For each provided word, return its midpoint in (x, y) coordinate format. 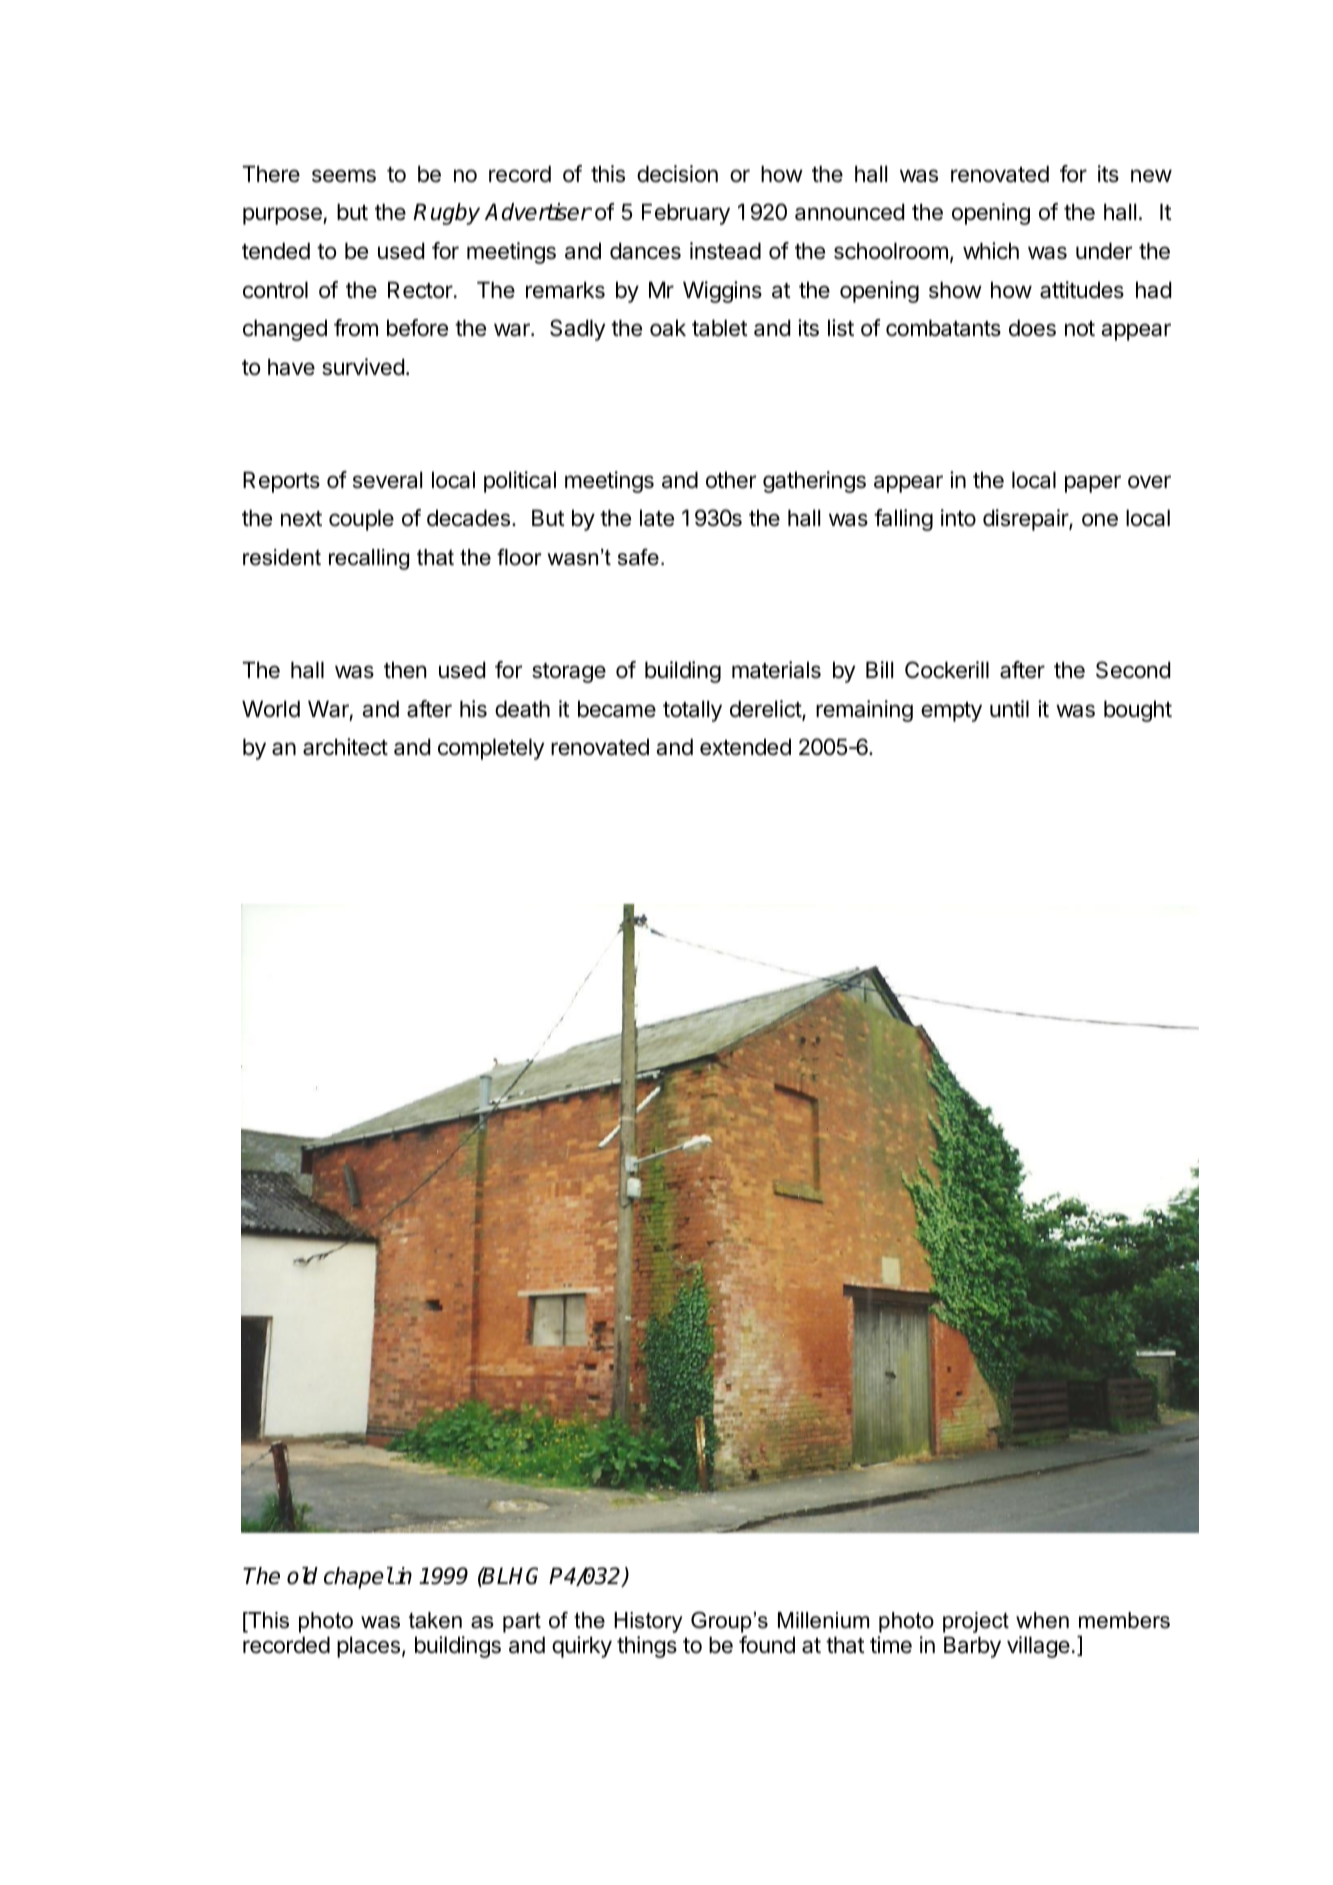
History (648, 1622)
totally (692, 711)
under (1104, 251)
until (1009, 708)
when (1042, 1620)
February (686, 214)
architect (345, 747)
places (368, 1647)
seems (344, 176)
